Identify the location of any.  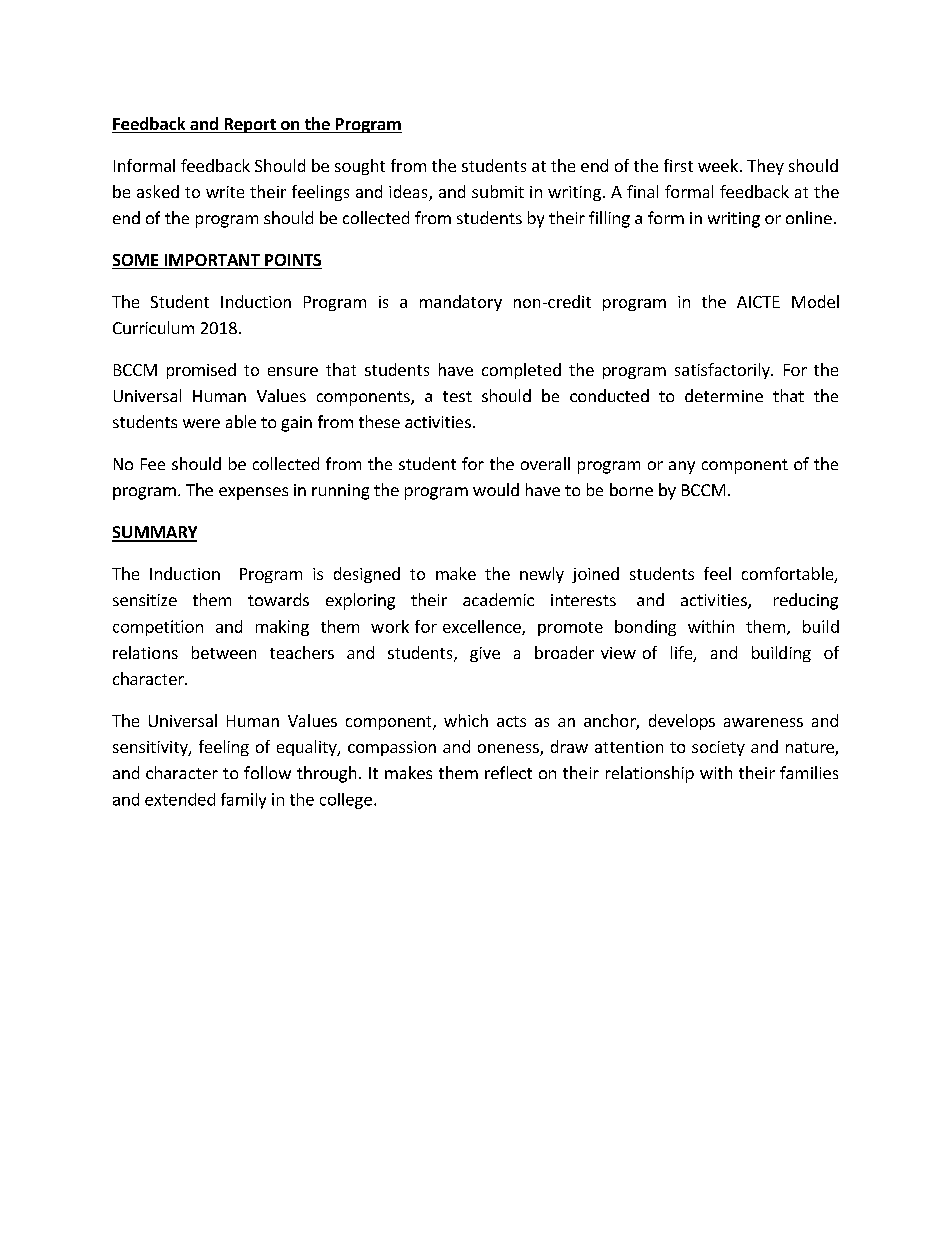
(682, 467).
